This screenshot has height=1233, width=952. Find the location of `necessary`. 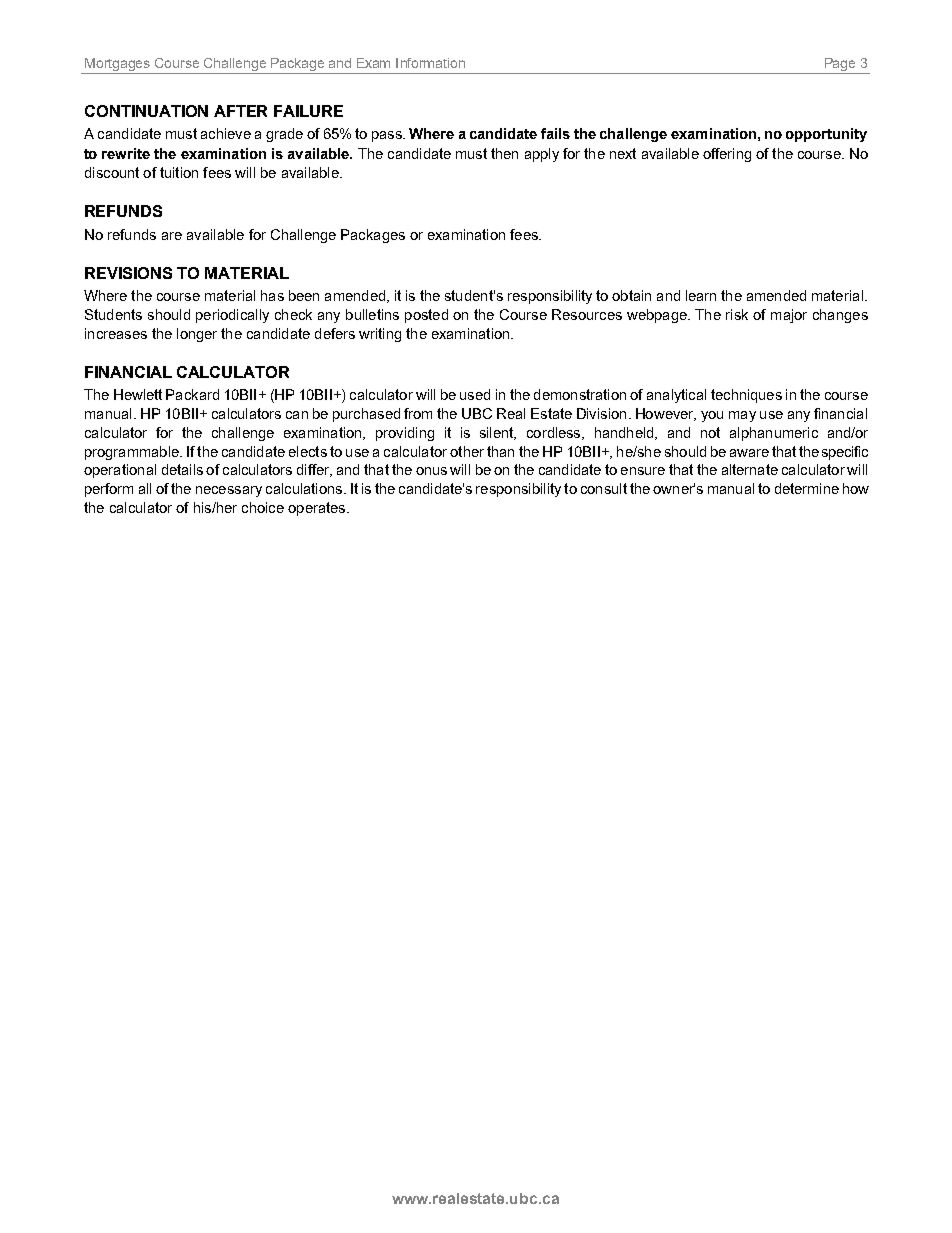

necessary is located at coordinates (229, 491).
